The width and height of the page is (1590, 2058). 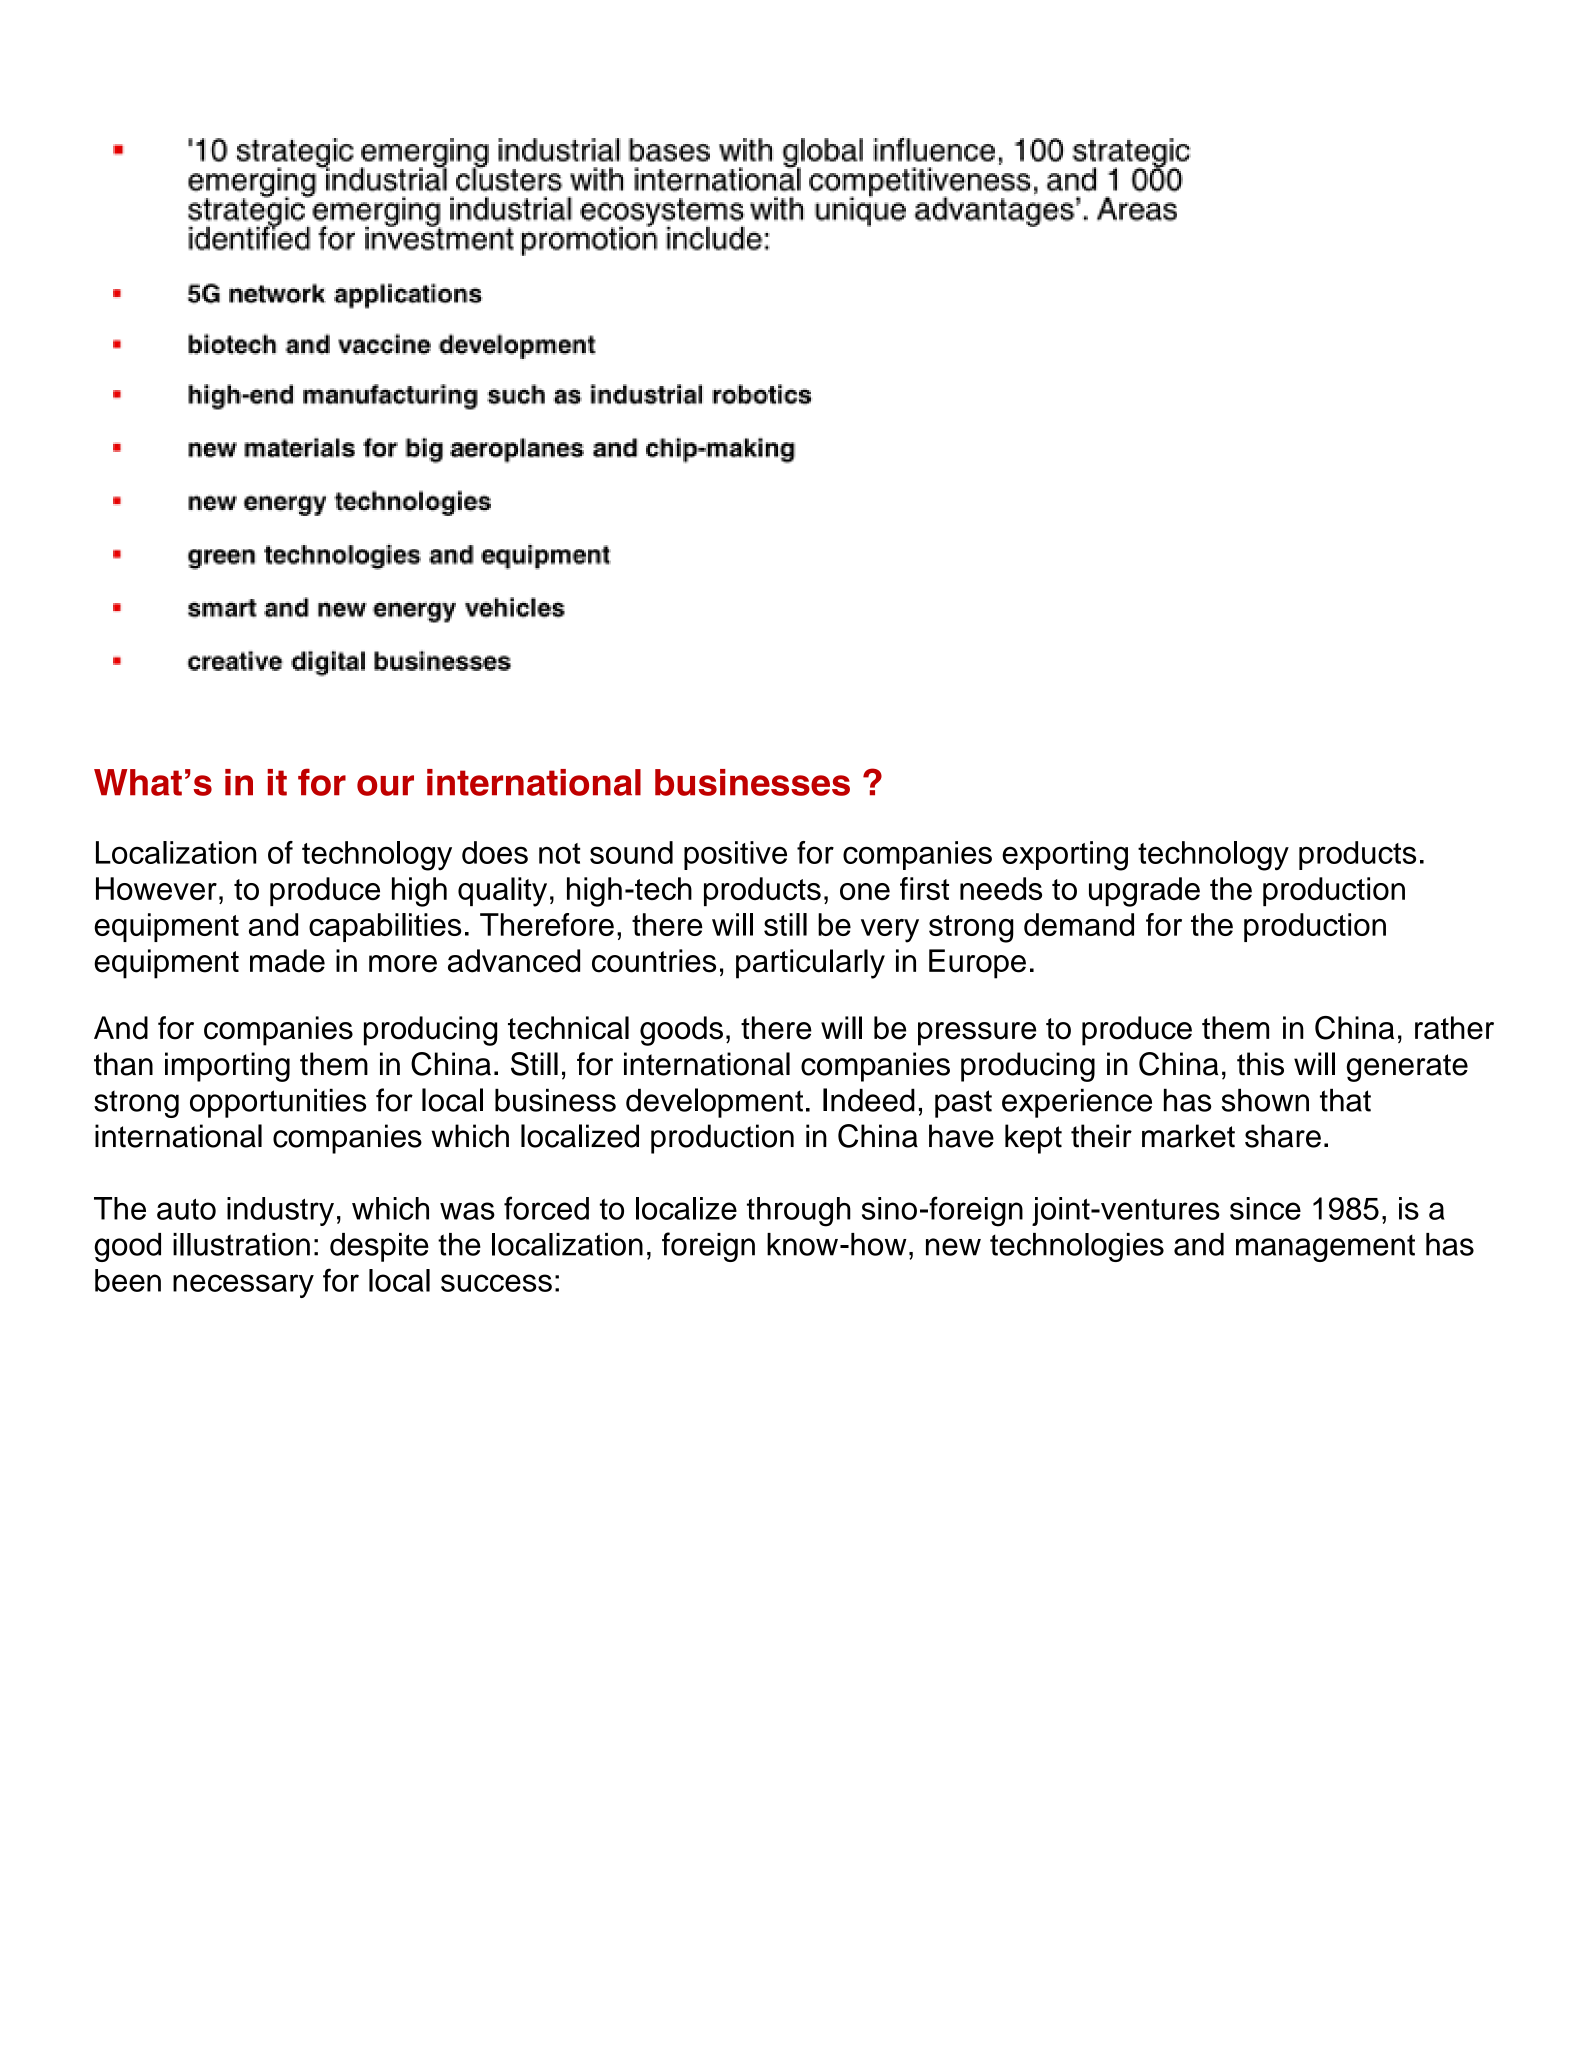 What do you see at coordinates (243, 1286) in the page?
I see `necessary` at bounding box center [243, 1286].
